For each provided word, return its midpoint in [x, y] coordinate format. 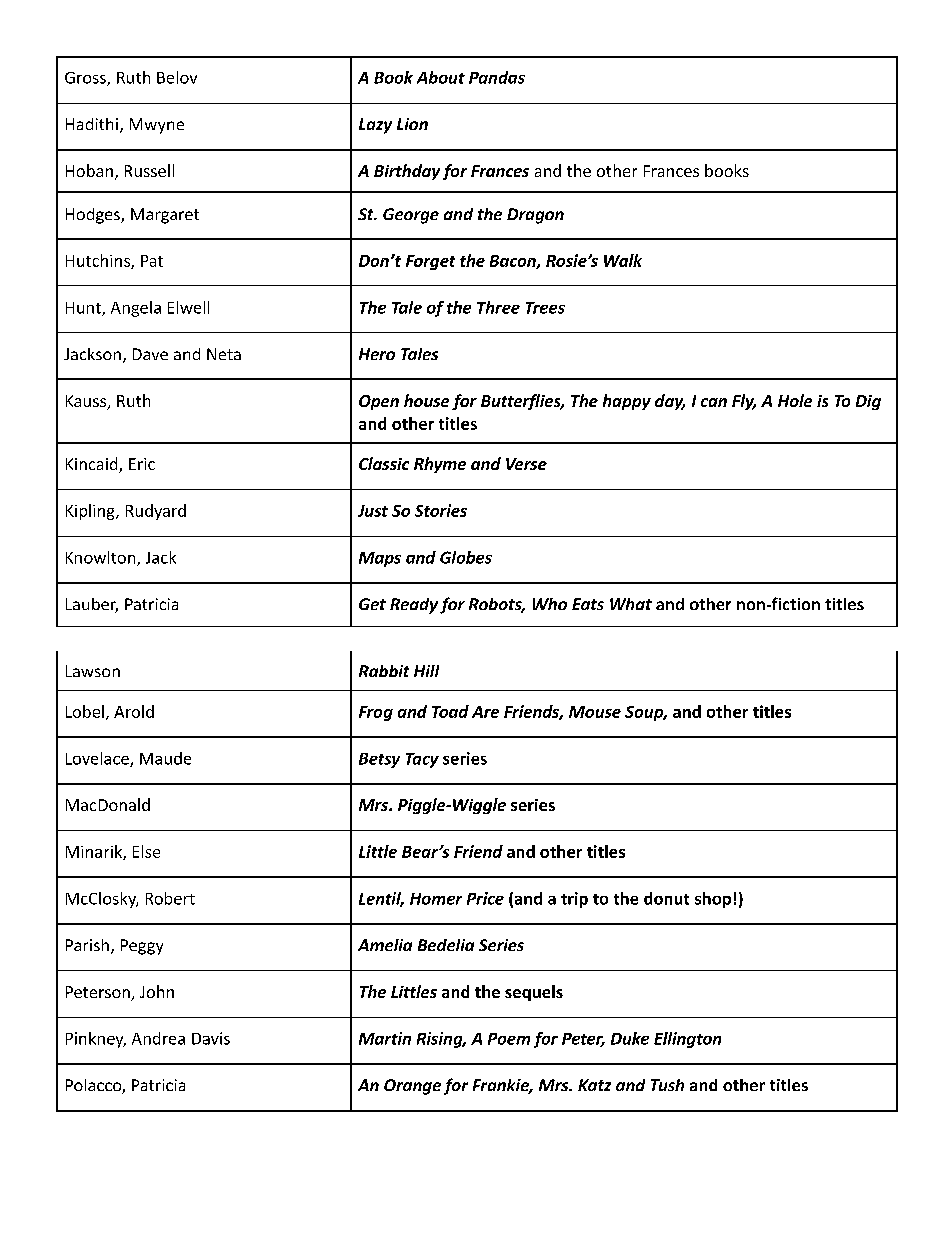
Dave [150, 354]
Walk [623, 260]
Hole [795, 400]
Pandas [497, 77]
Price [485, 898]
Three [498, 307]
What [631, 604]
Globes [466, 557]
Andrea [158, 1038]
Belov [177, 77]
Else [146, 851]
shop [713, 900]
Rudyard [156, 512]
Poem [509, 1039]
